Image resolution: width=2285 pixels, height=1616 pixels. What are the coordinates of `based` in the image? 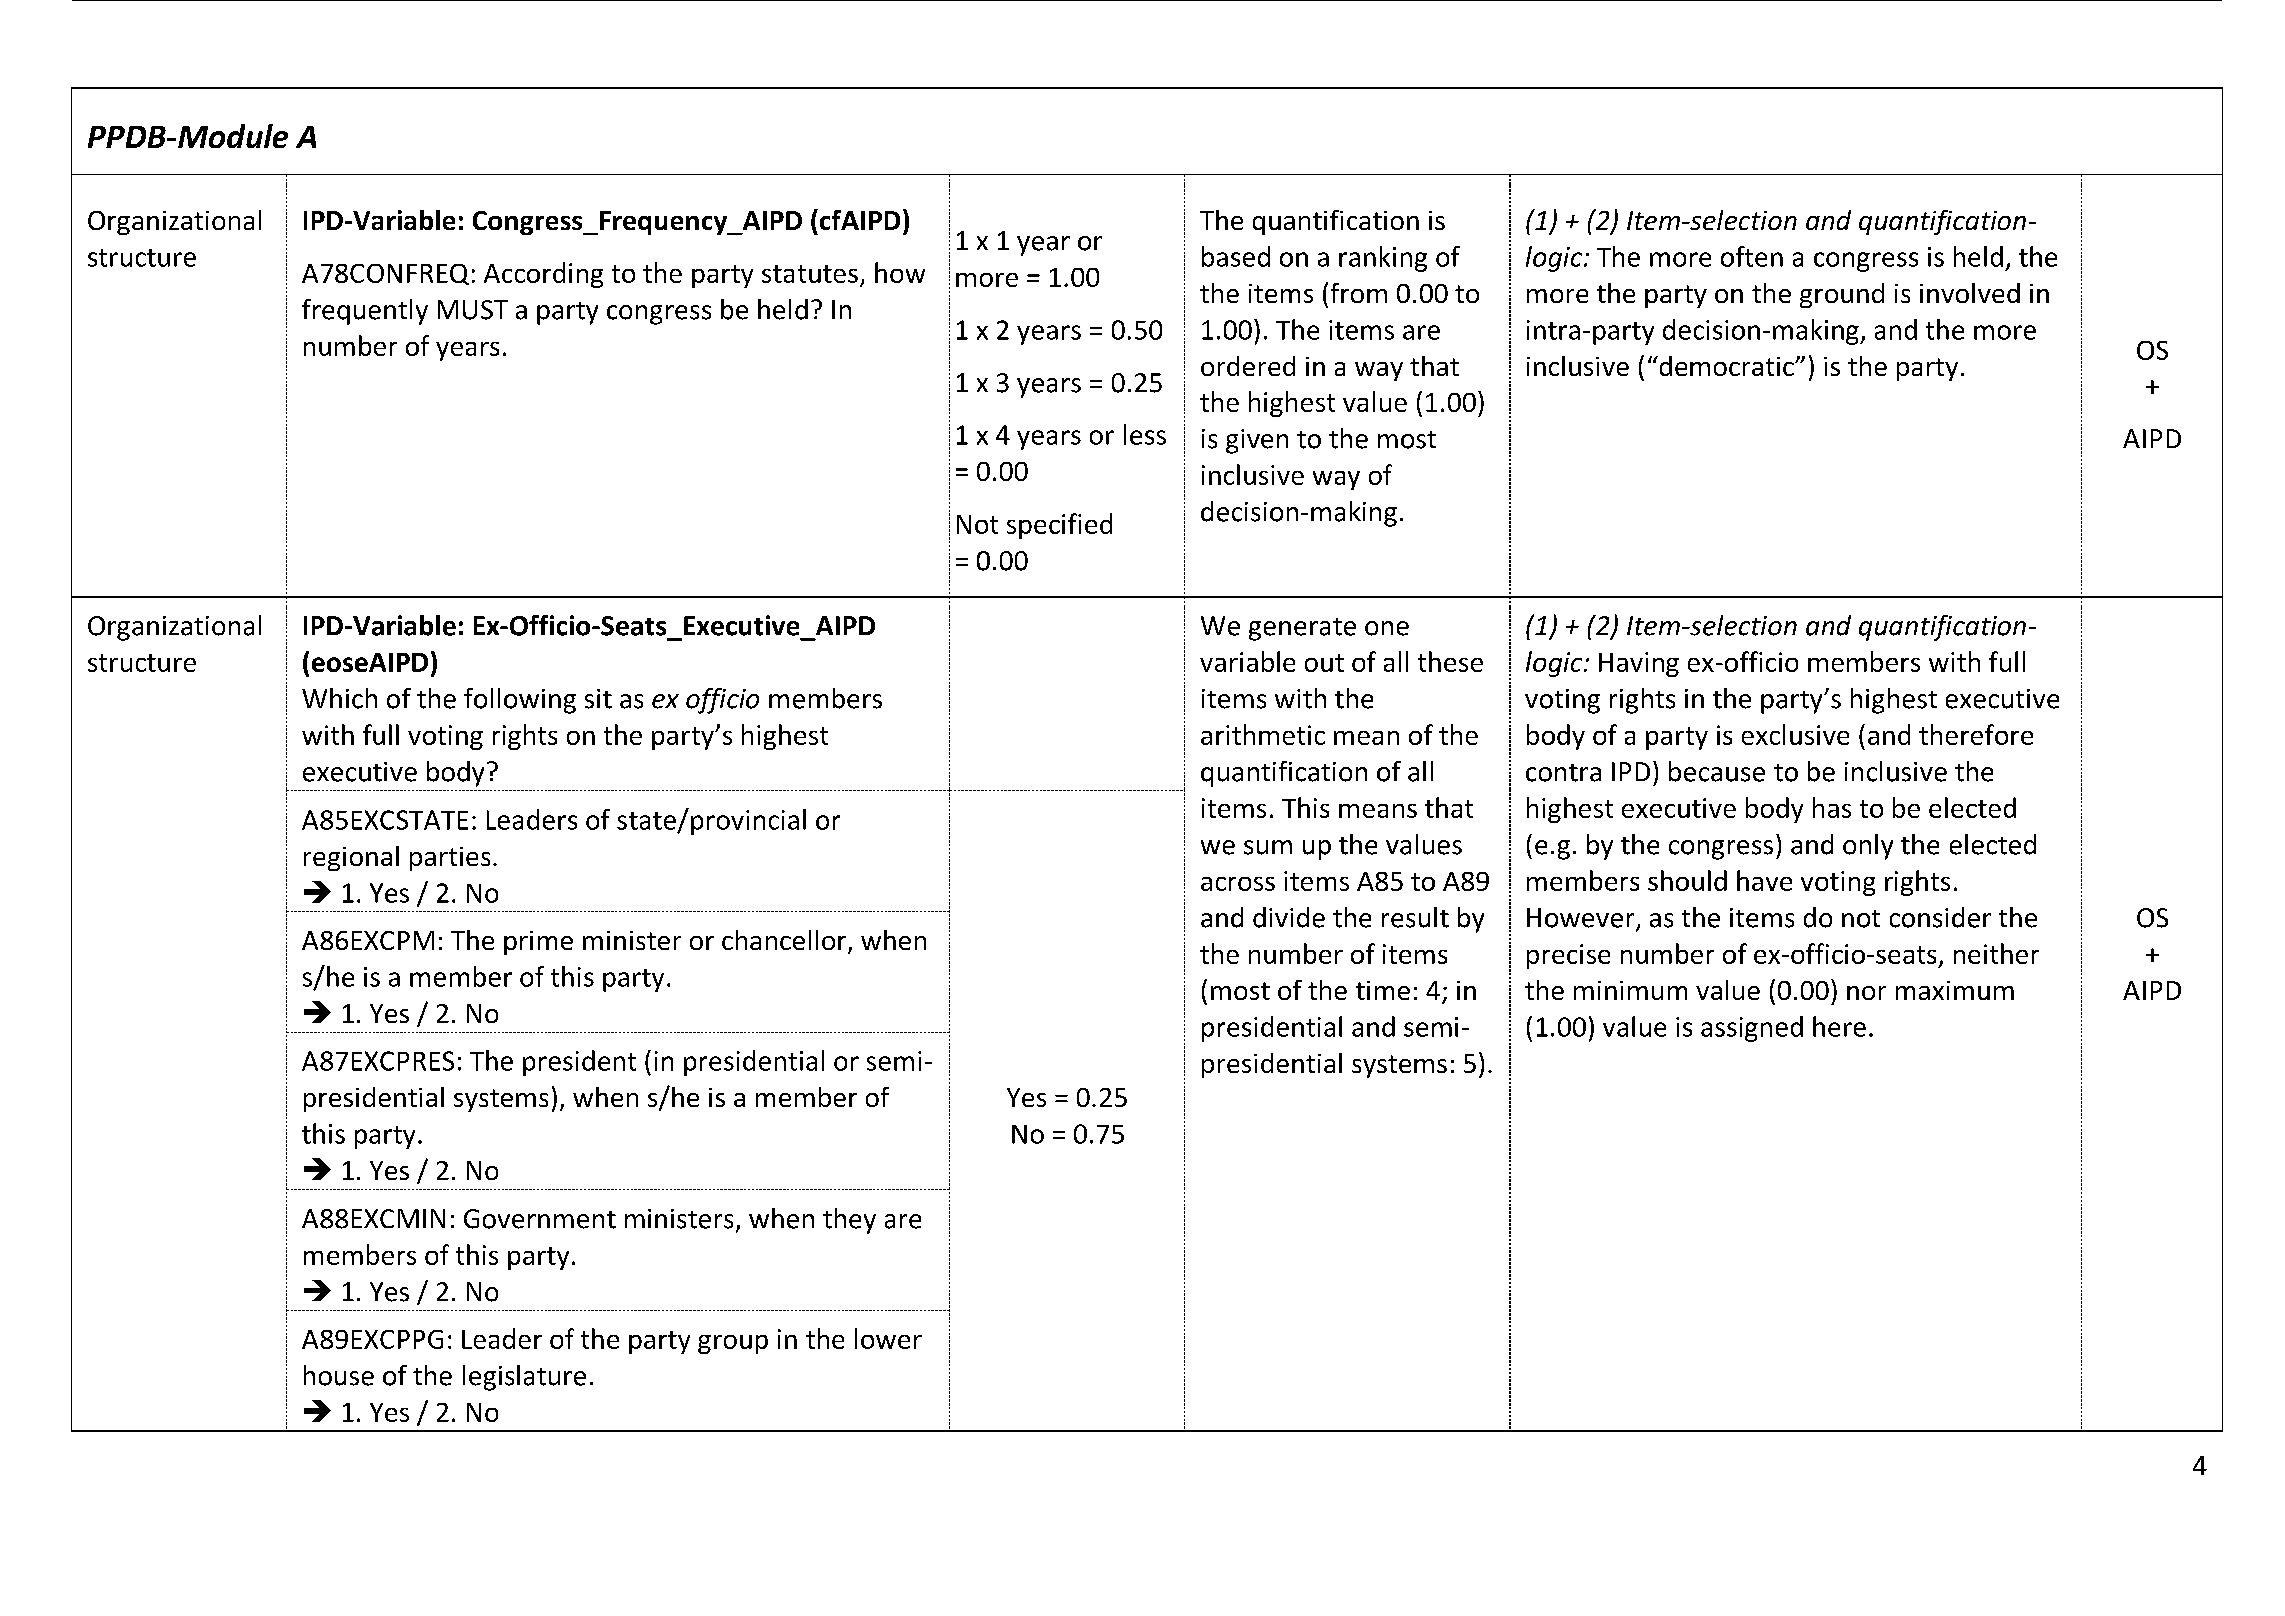 It's located at (1236, 256).
